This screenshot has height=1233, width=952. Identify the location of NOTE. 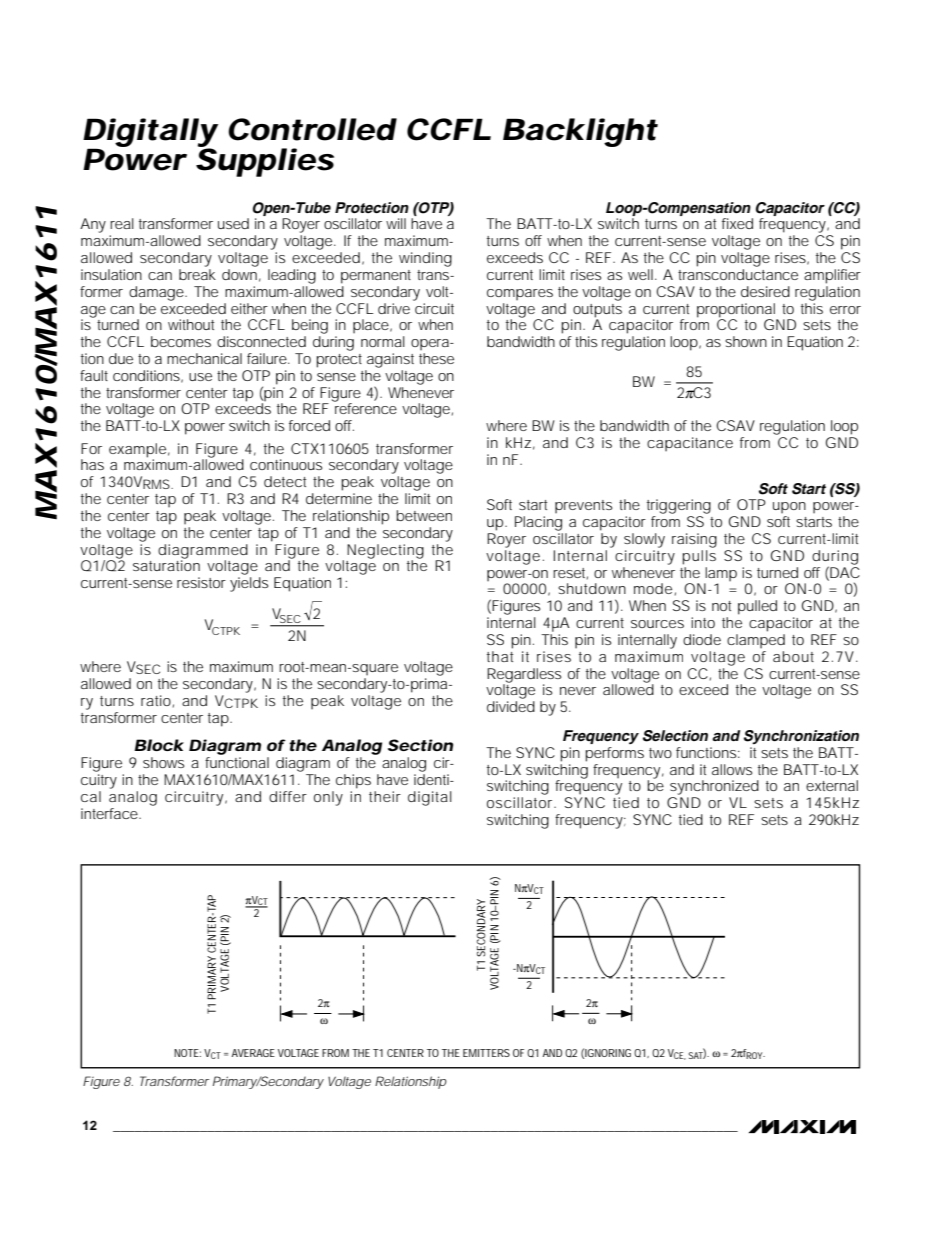
(187, 1053).
